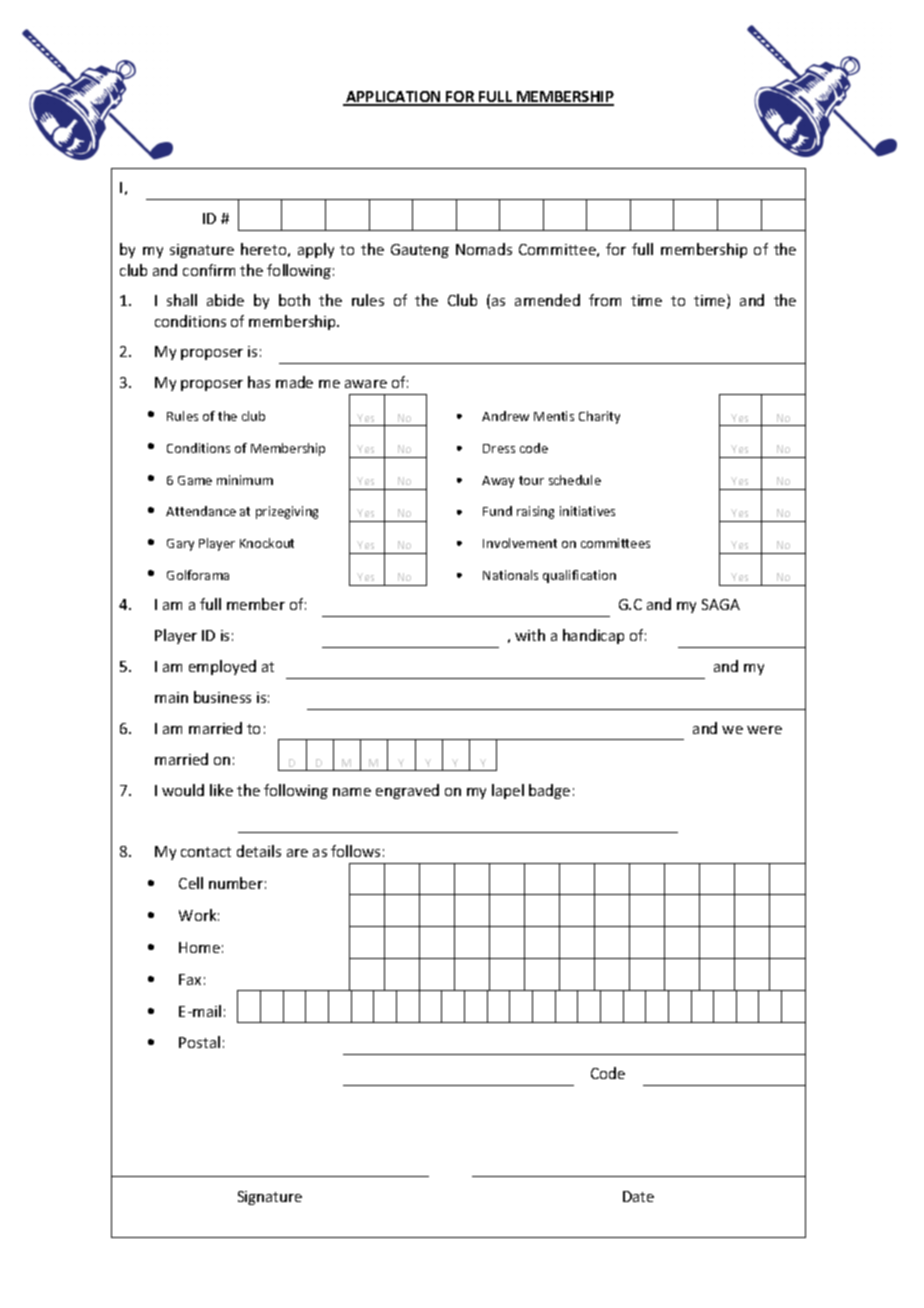  I want to click on employed, so click(222, 667).
